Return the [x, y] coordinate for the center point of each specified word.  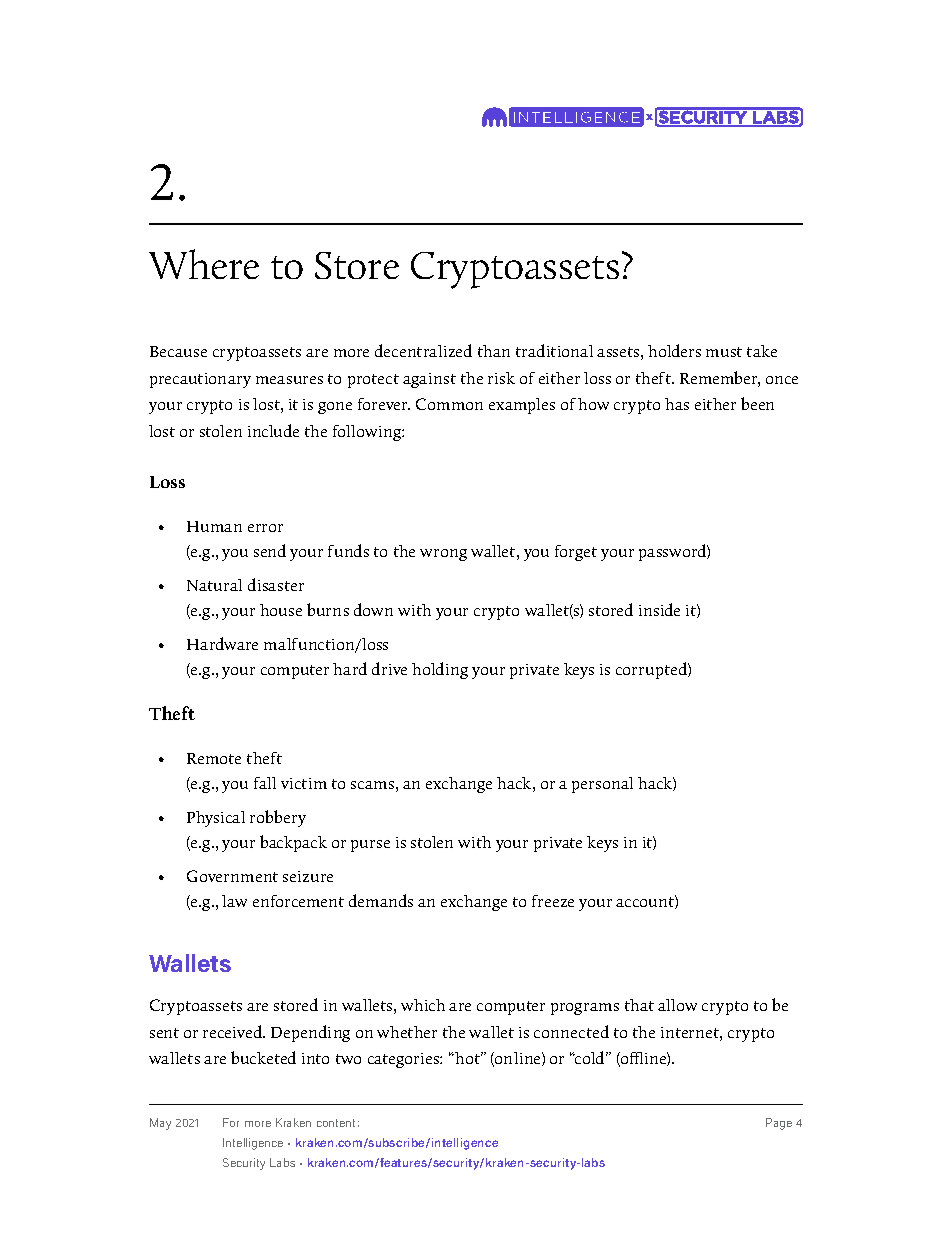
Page [779, 1124]
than [494, 351]
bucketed [263, 1057]
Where [204, 264]
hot [468, 1058]
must [724, 352]
